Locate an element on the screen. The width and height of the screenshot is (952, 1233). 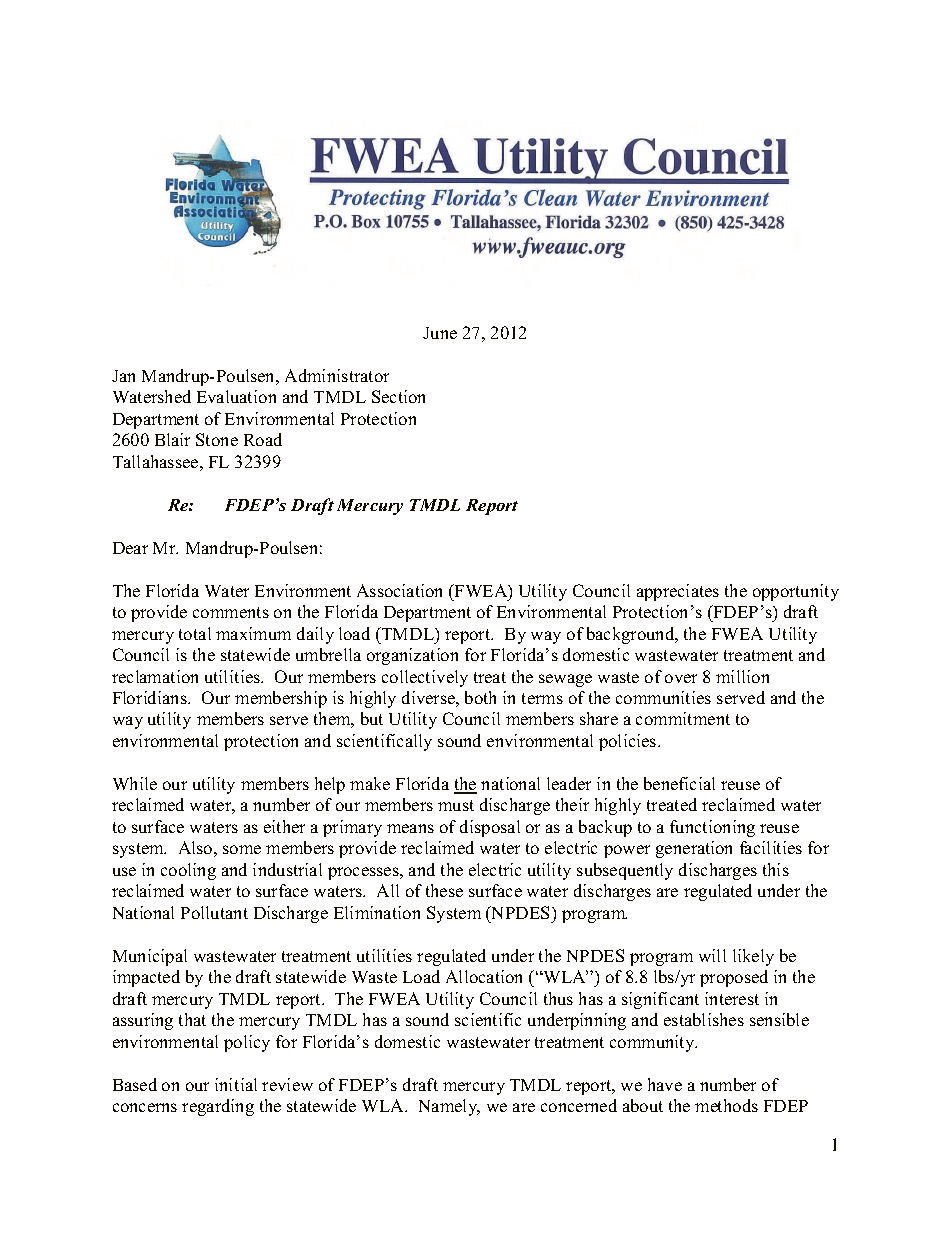
Association is located at coordinates (399, 590).
